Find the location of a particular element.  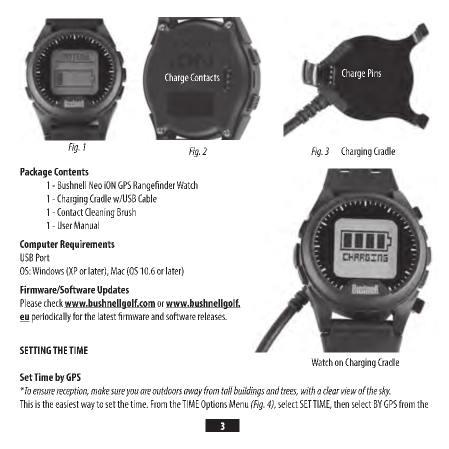

Mac is located at coordinates (118, 271).
